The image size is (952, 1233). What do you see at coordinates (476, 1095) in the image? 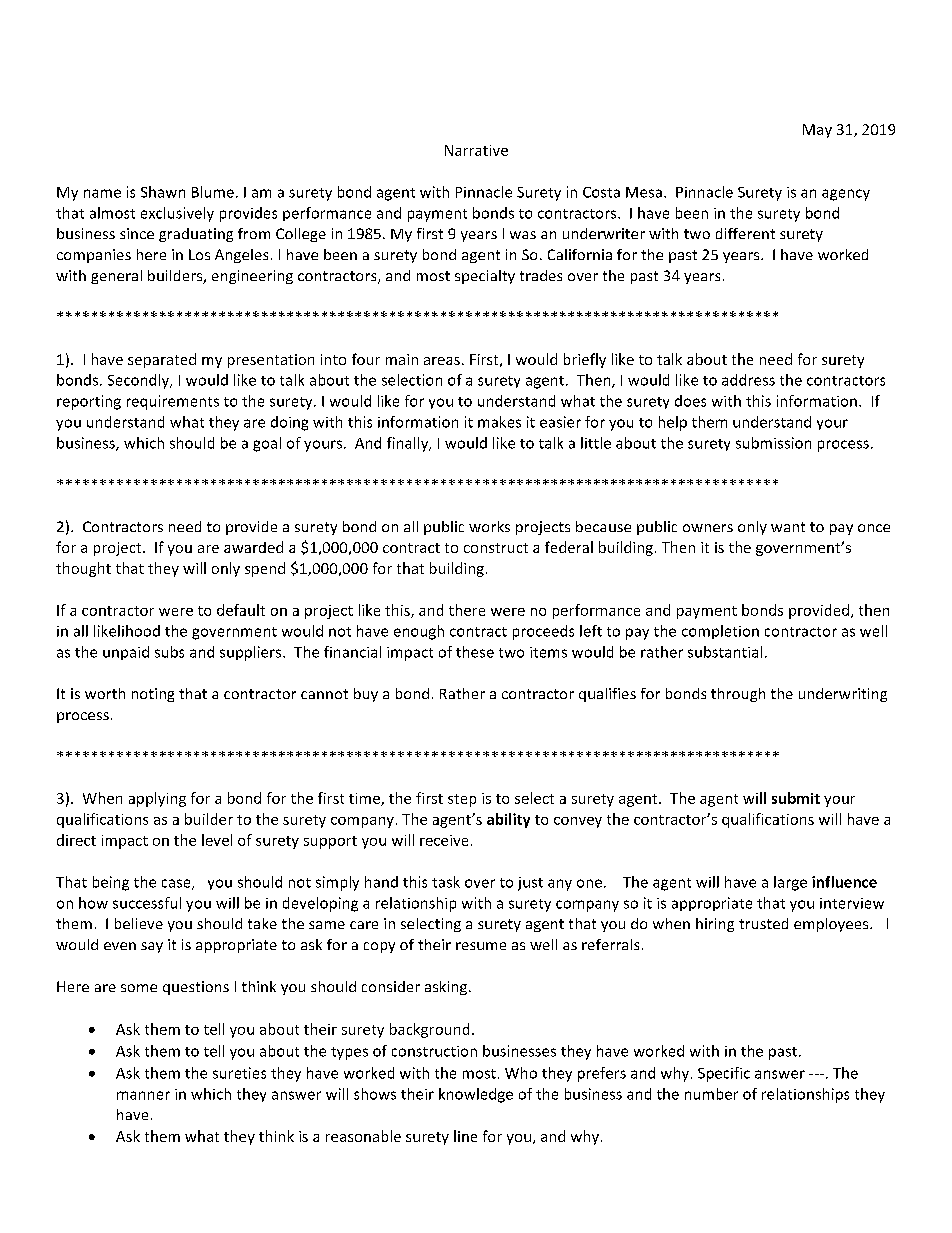
I see `knowledge` at bounding box center [476, 1095].
